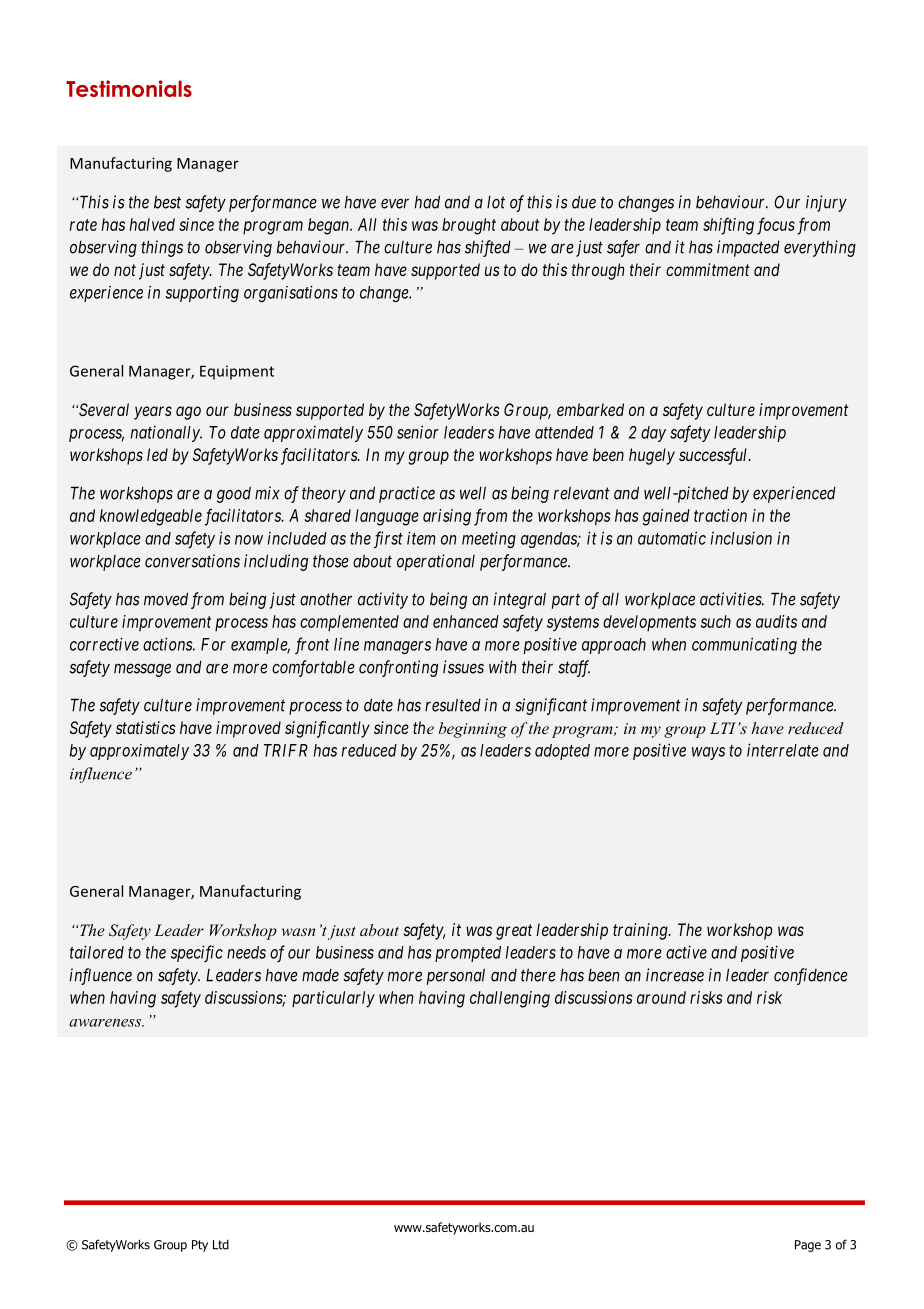 This screenshot has height=1309, width=924. Describe the element at coordinates (427, 202) in the screenshot. I see `had` at that location.
